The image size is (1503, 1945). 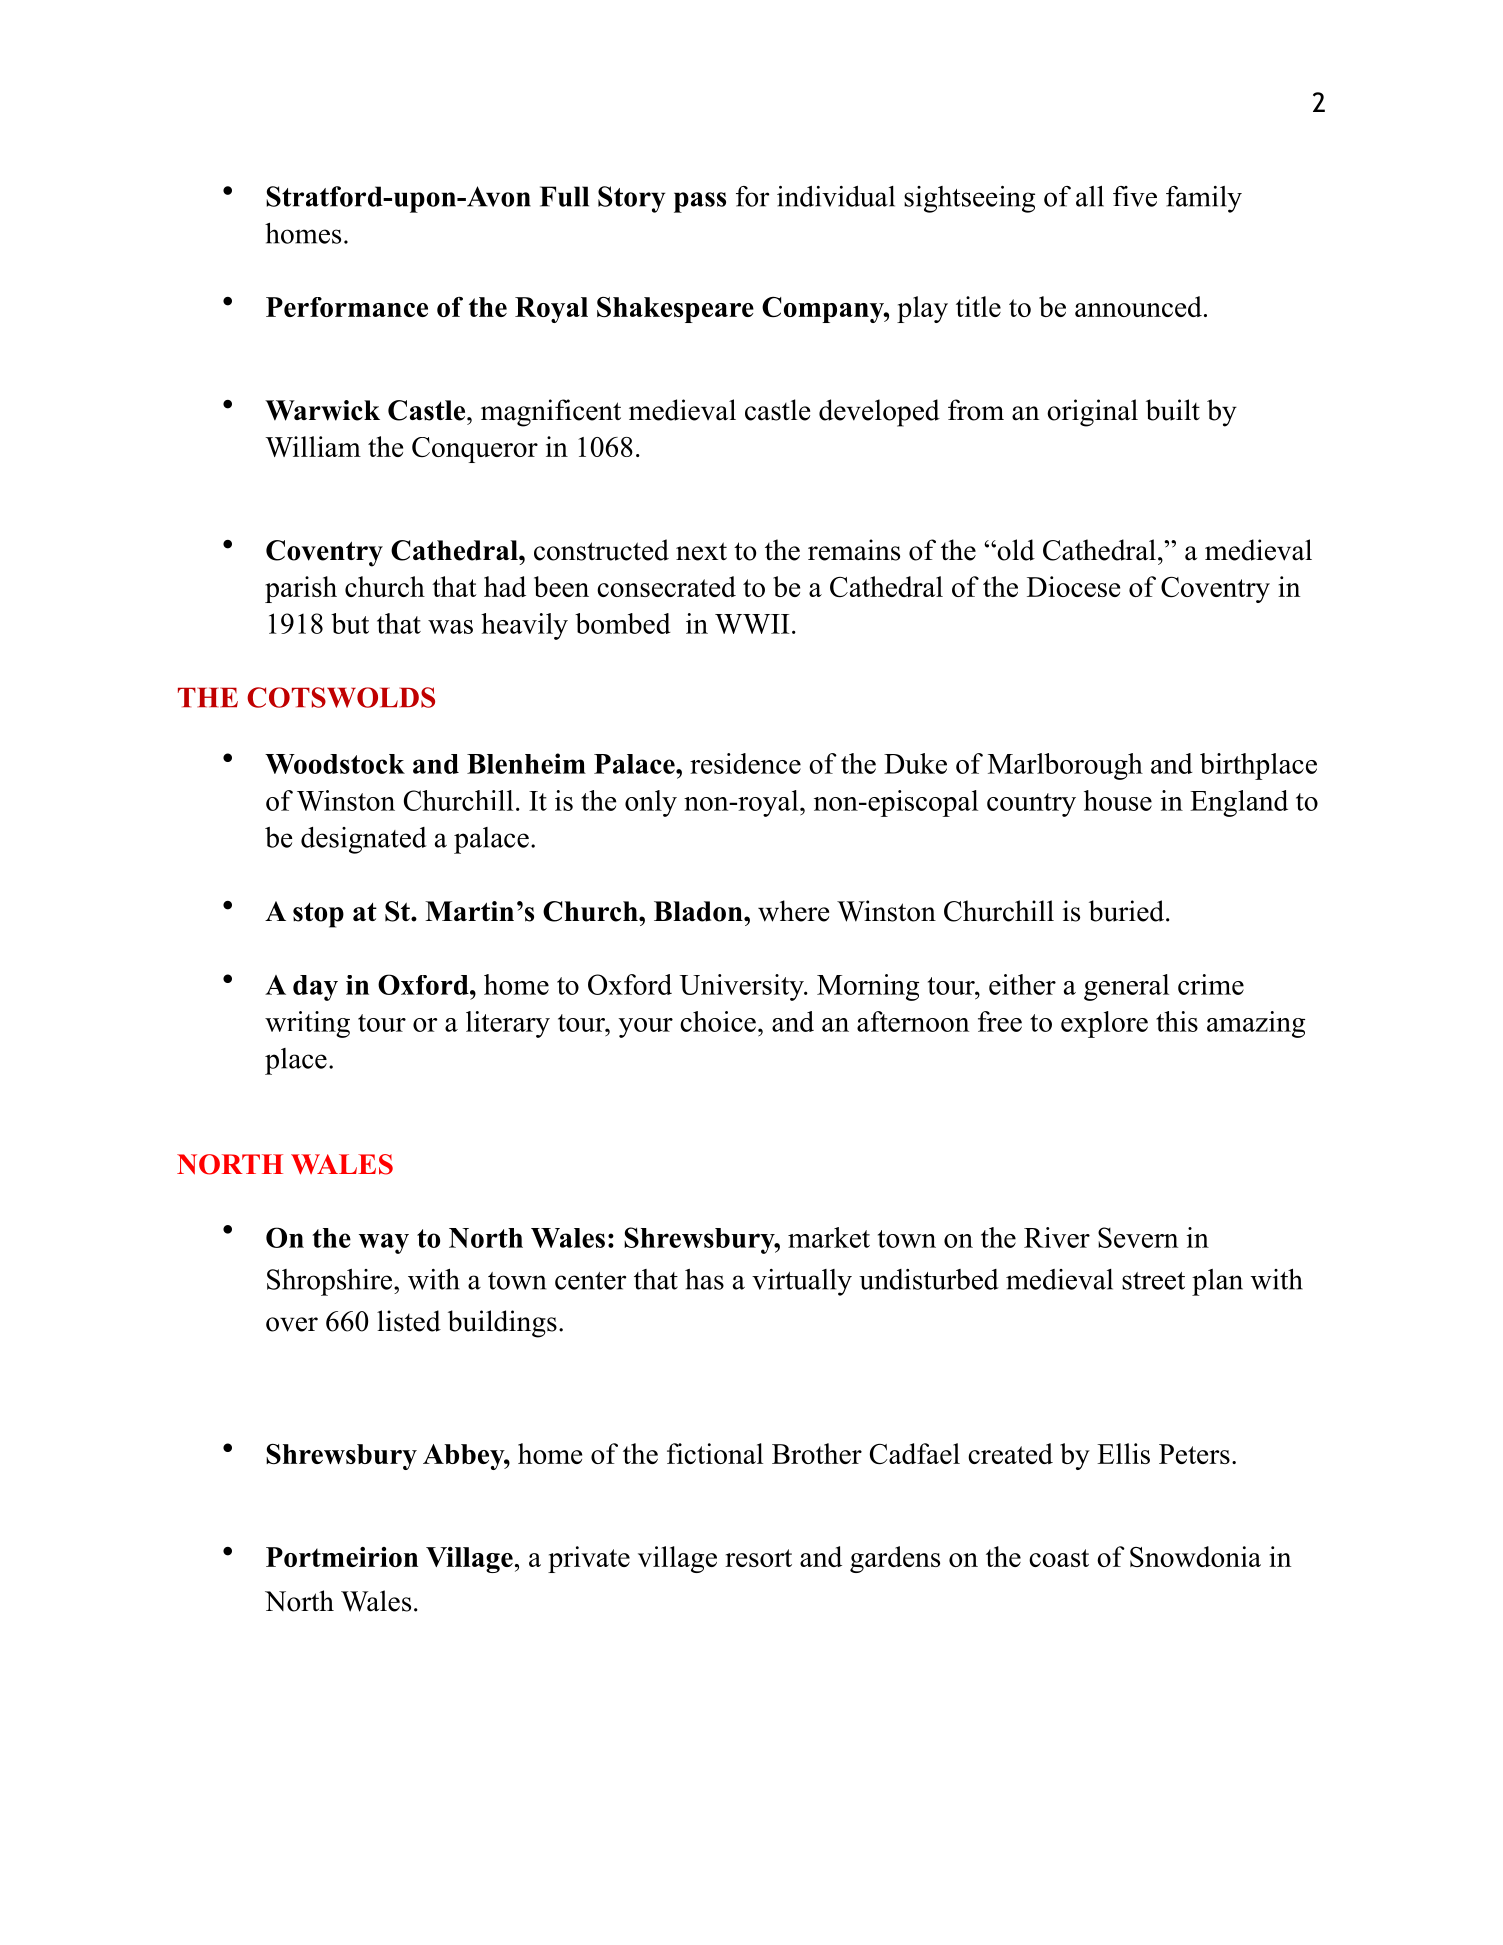 What do you see at coordinates (701, 551) in the page?
I see `next` at bounding box center [701, 551].
